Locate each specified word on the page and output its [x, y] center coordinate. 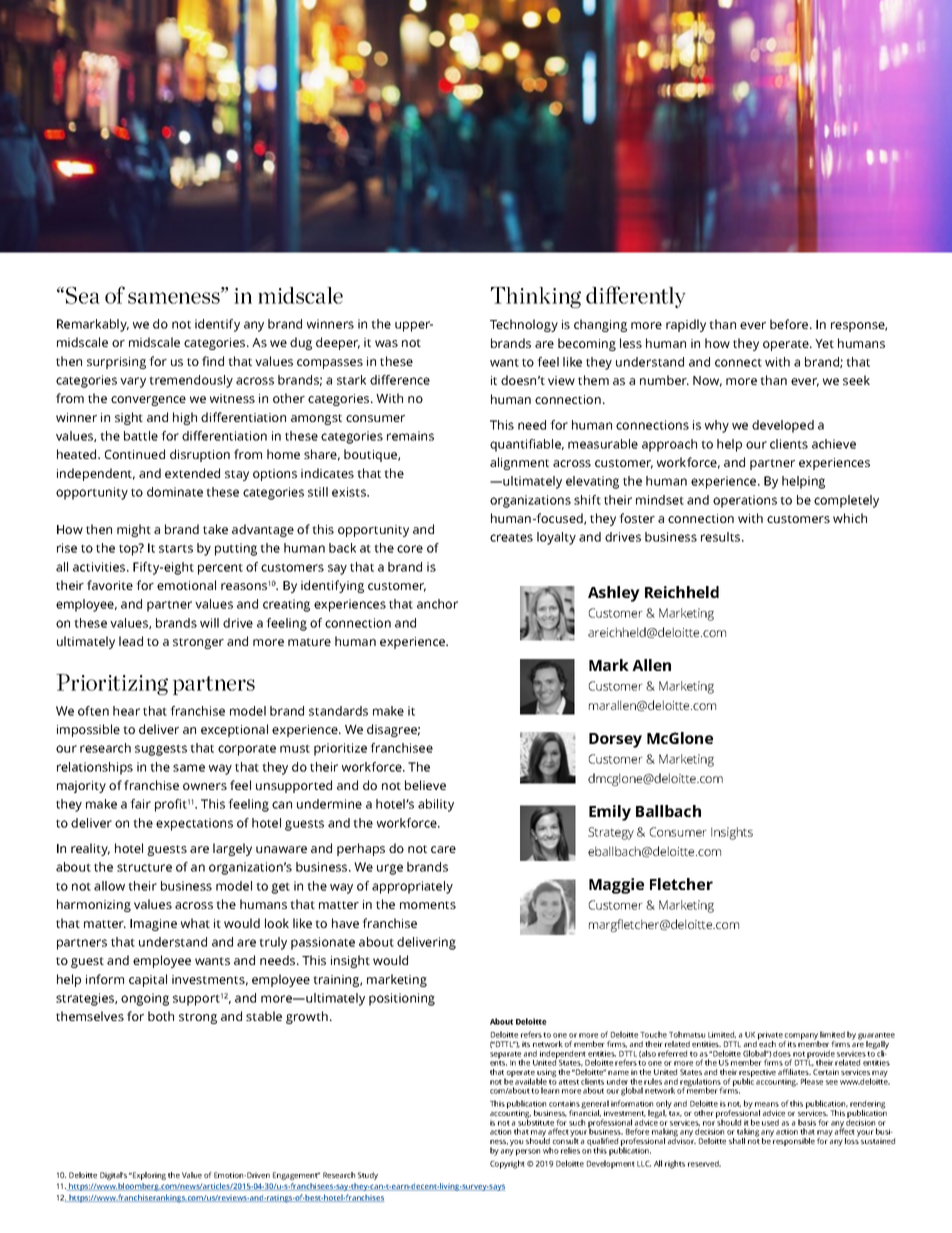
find [213, 361]
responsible [794, 1142]
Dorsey [615, 740]
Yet [824, 343]
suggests [161, 750]
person [528, 1152]
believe [425, 785]
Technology [524, 325]
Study [368, 1176]
